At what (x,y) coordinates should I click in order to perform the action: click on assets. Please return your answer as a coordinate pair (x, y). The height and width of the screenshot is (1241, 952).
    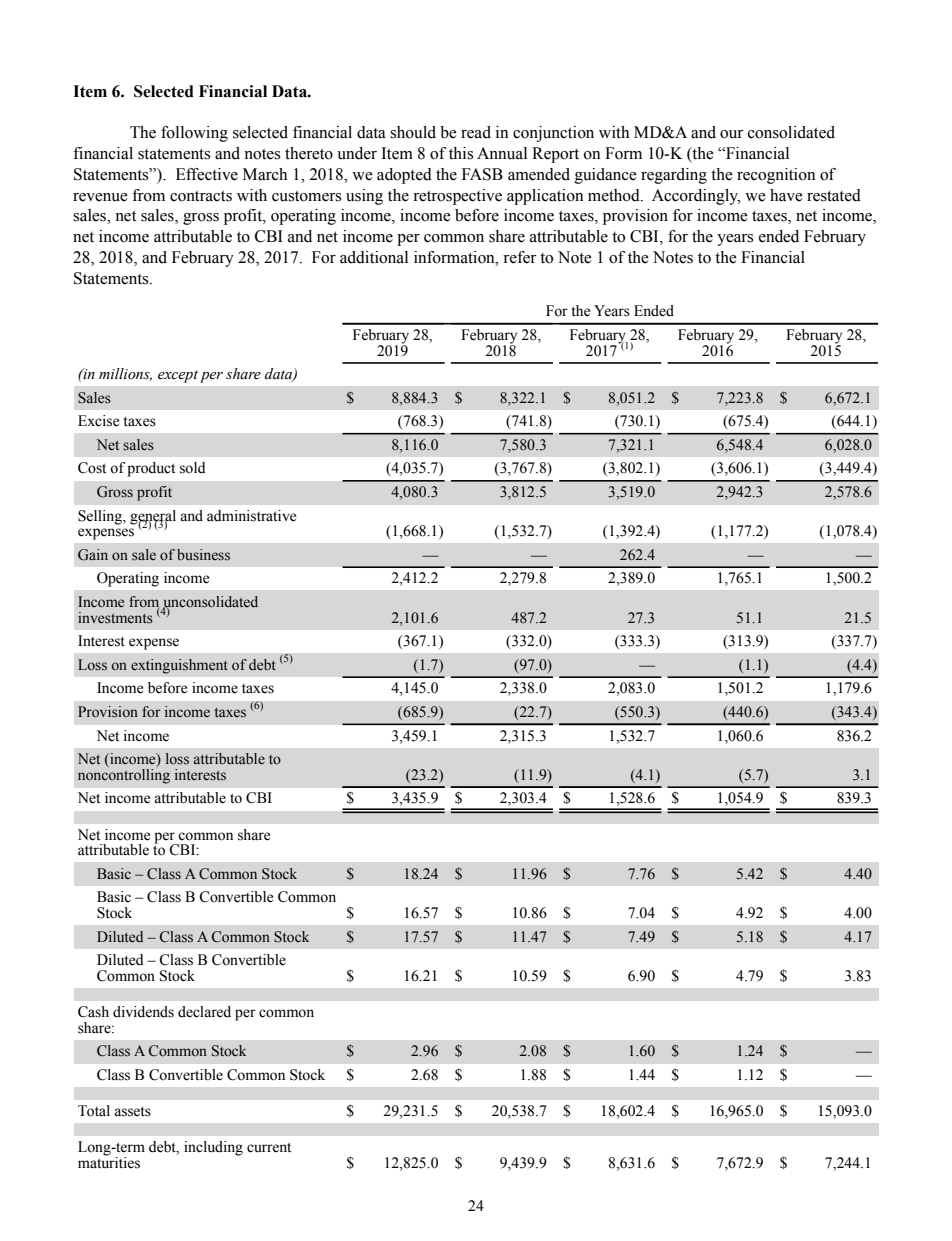
    Looking at the image, I should click on (132, 1112).
